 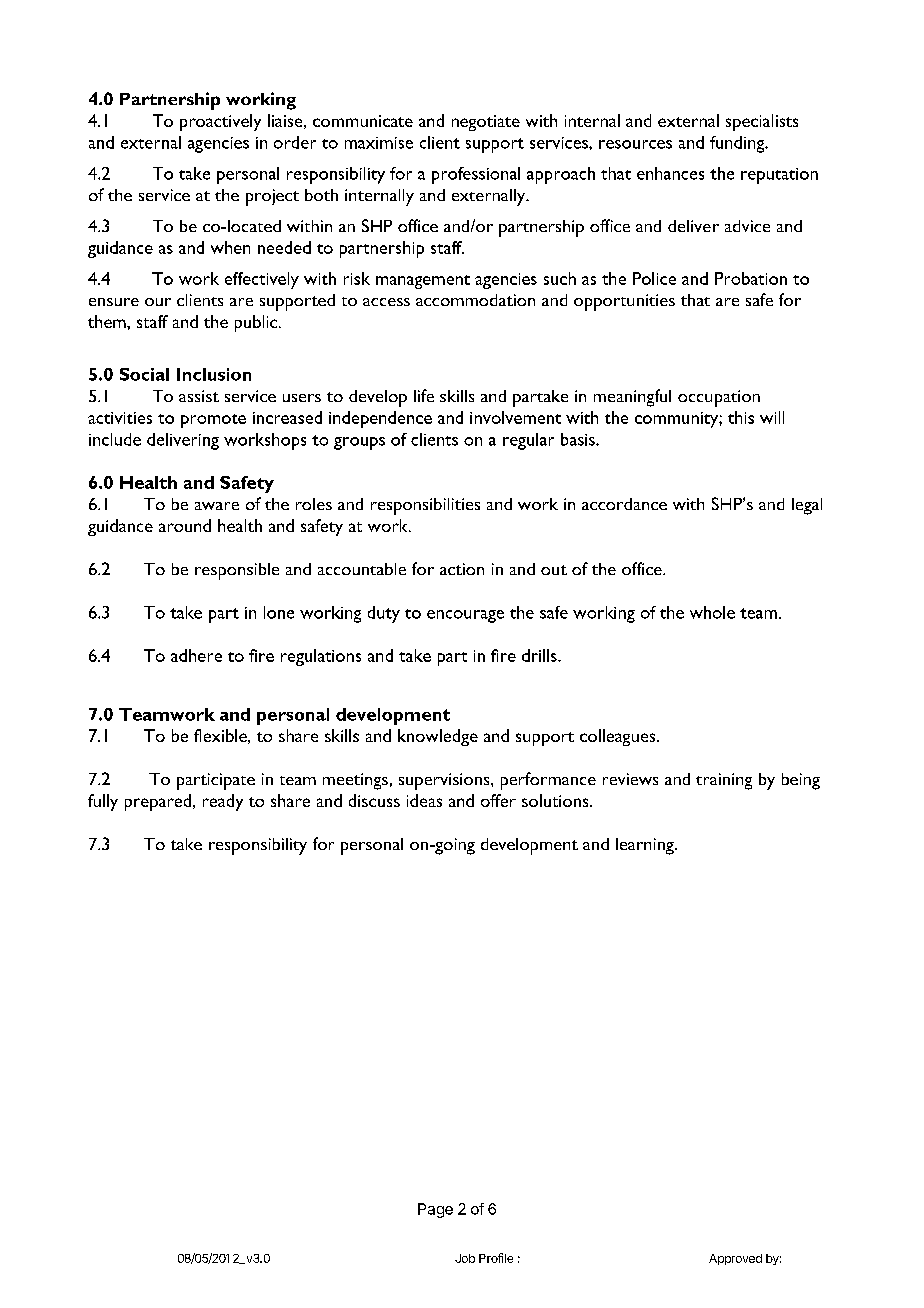 I want to click on whole, so click(x=712, y=612).
